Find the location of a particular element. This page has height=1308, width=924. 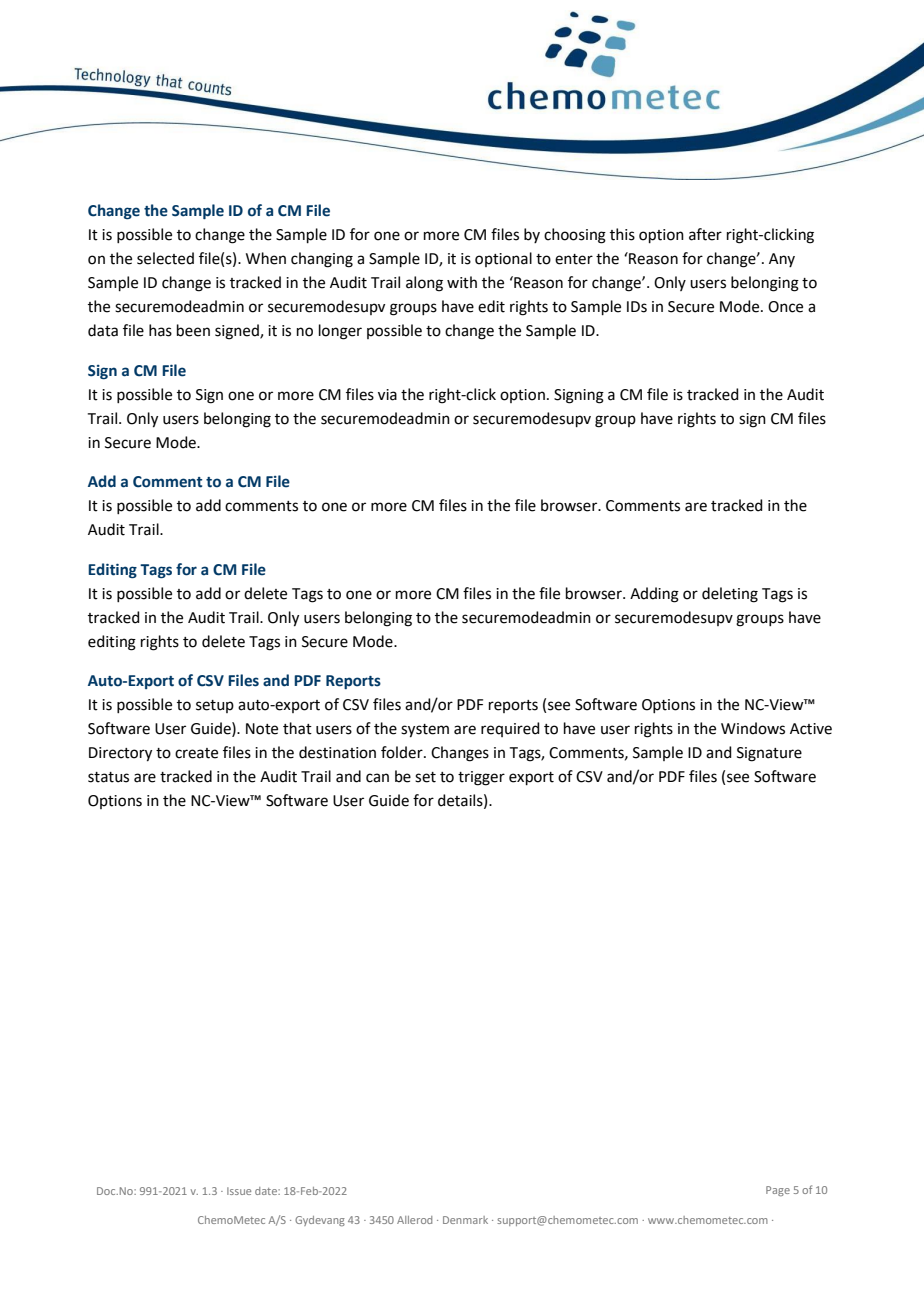

with is located at coordinates (462, 282).
